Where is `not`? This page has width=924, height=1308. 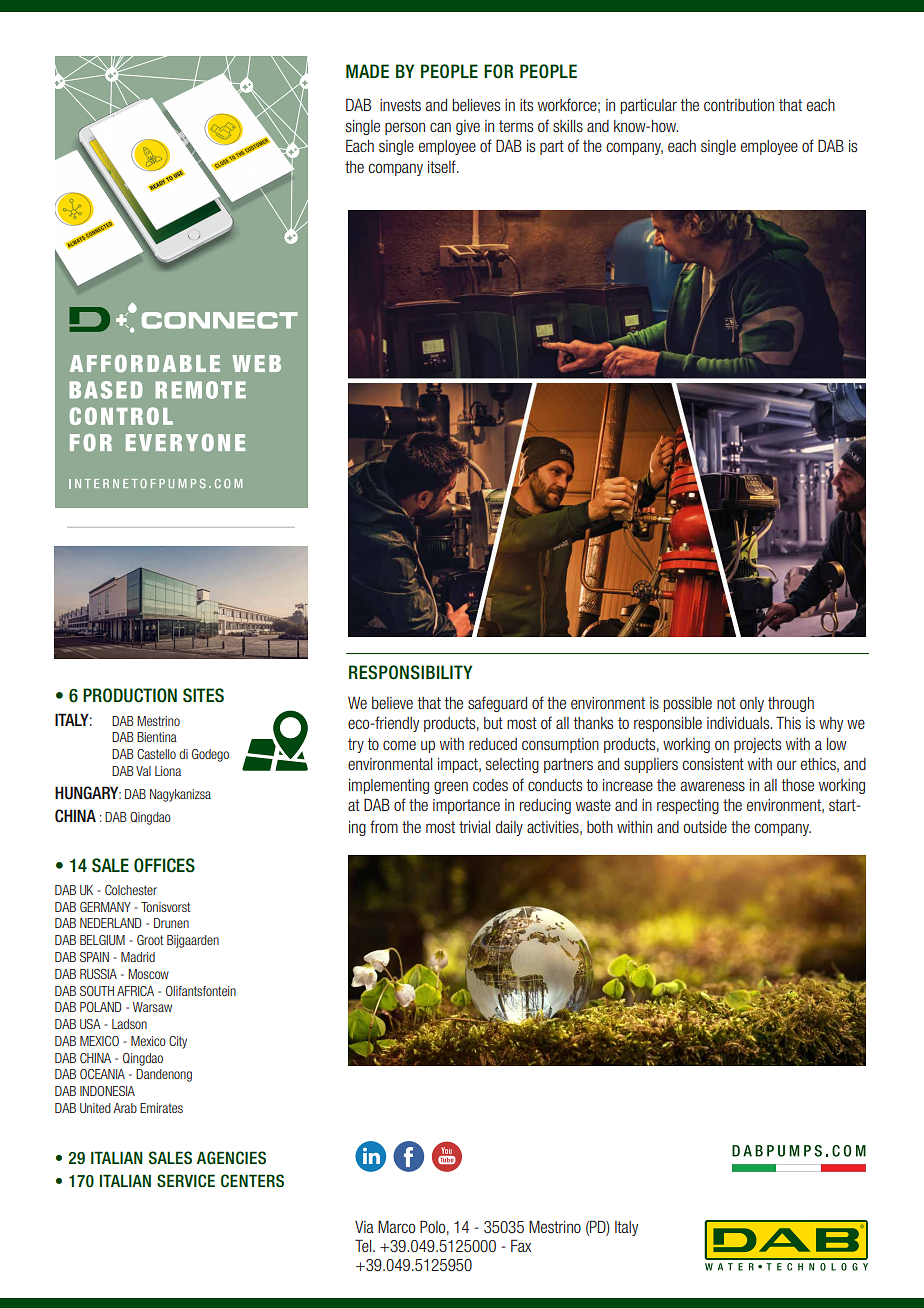 not is located at coordinates (726, 703).
